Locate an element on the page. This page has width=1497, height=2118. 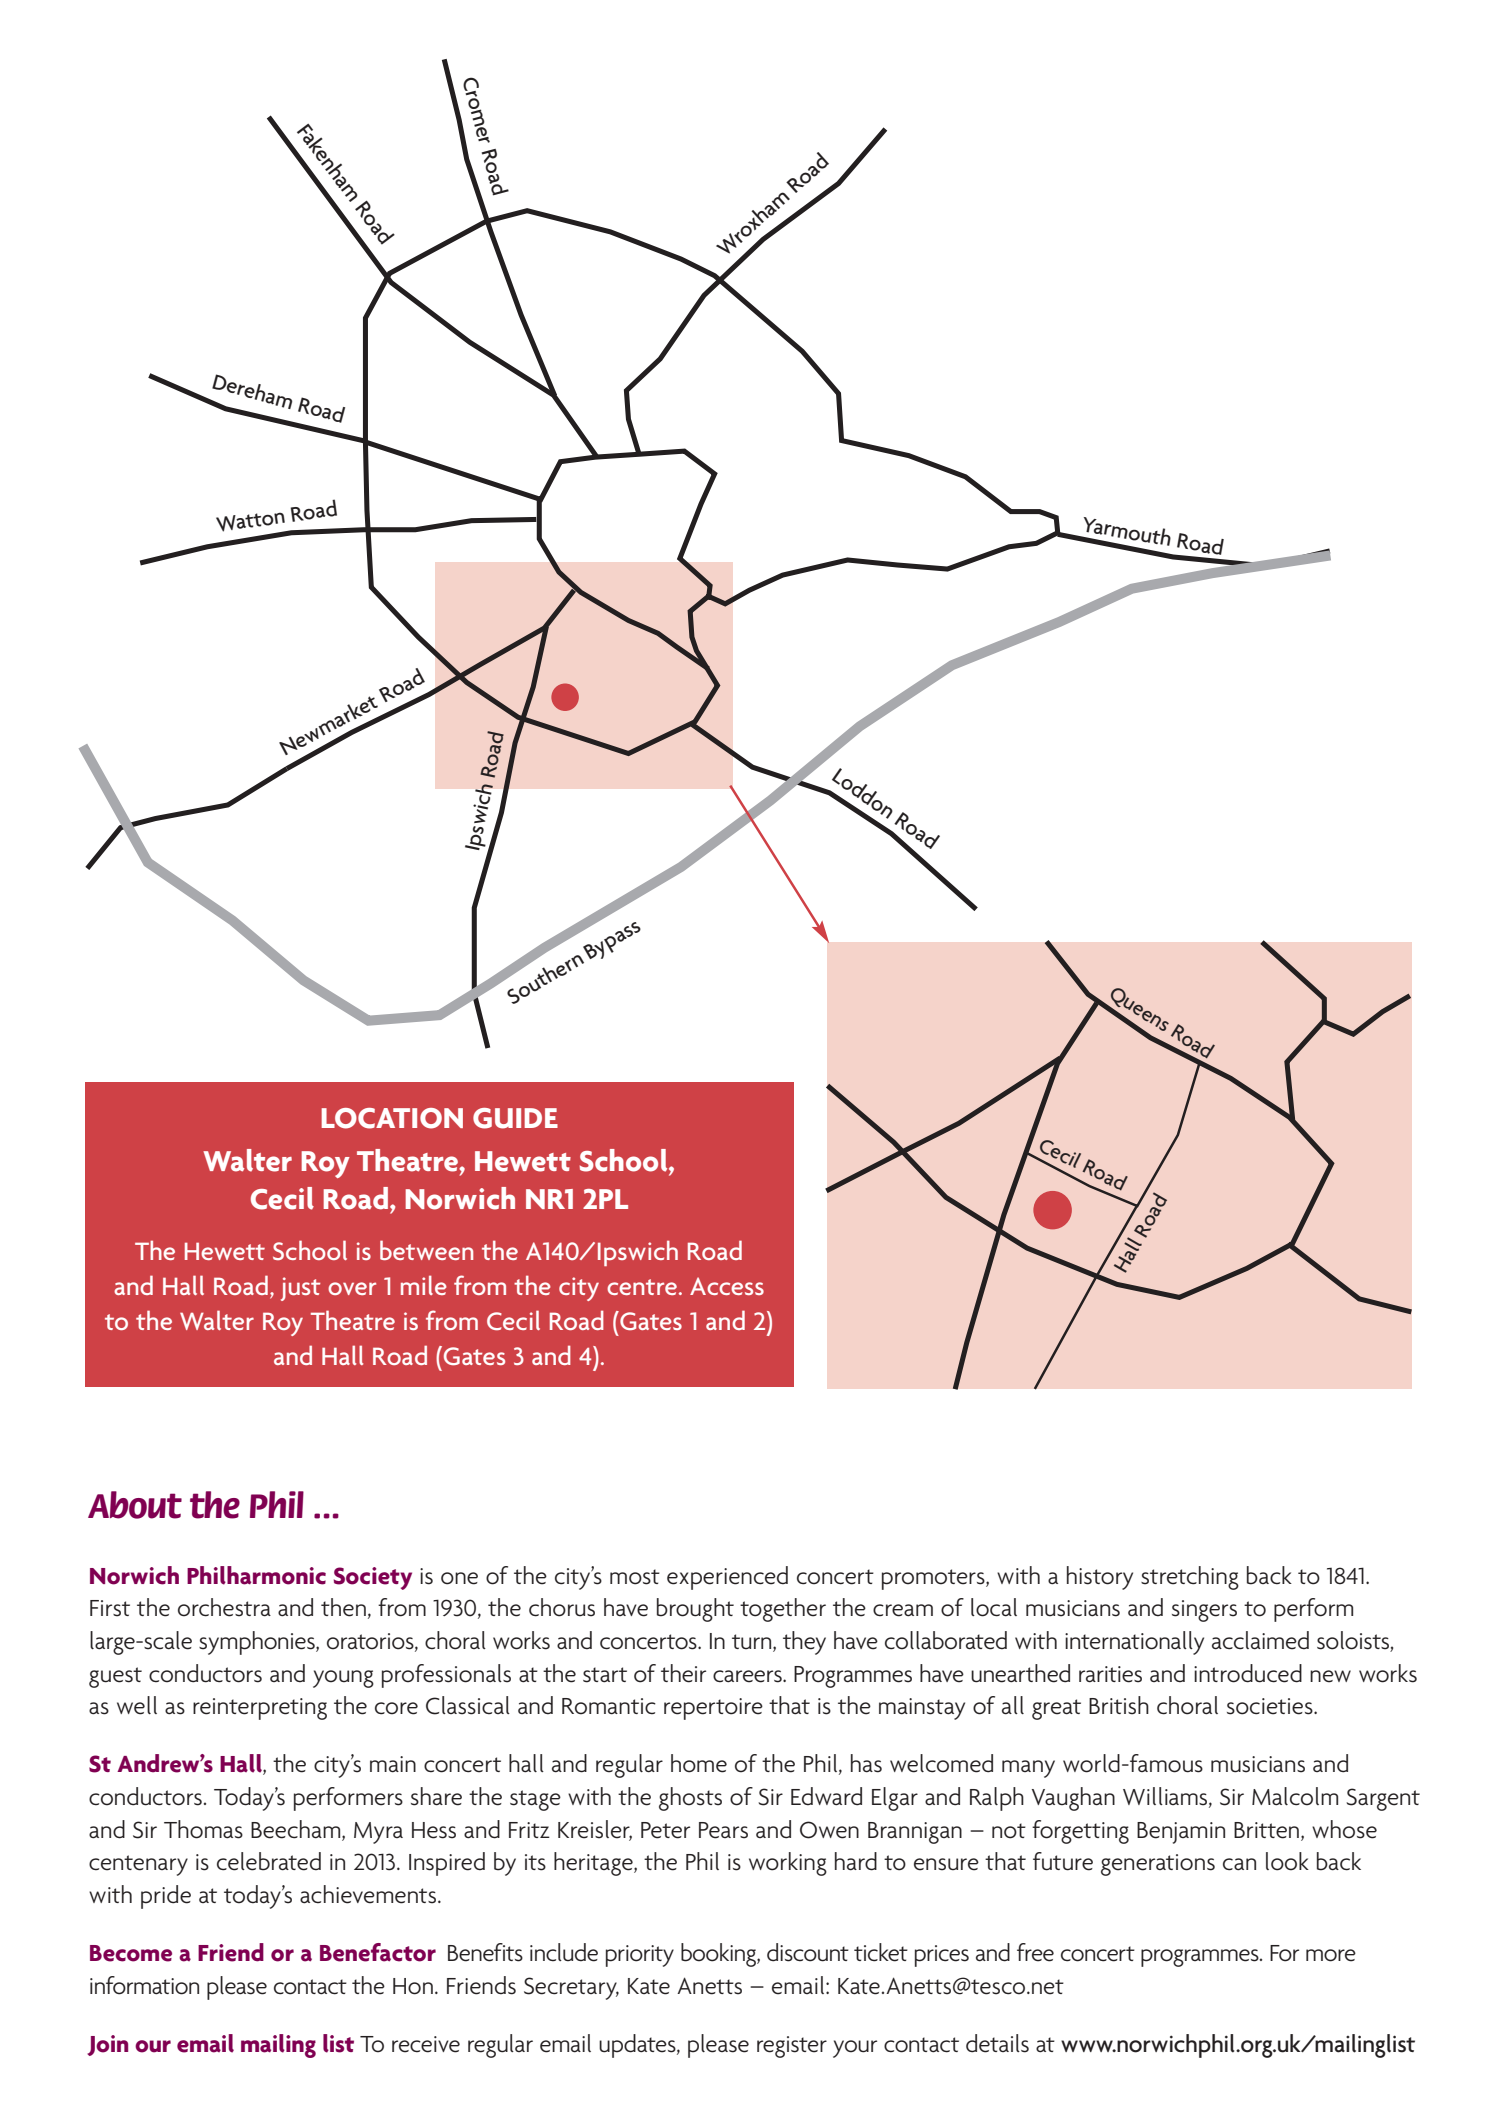
register is located at coordinates (792, 2047).
